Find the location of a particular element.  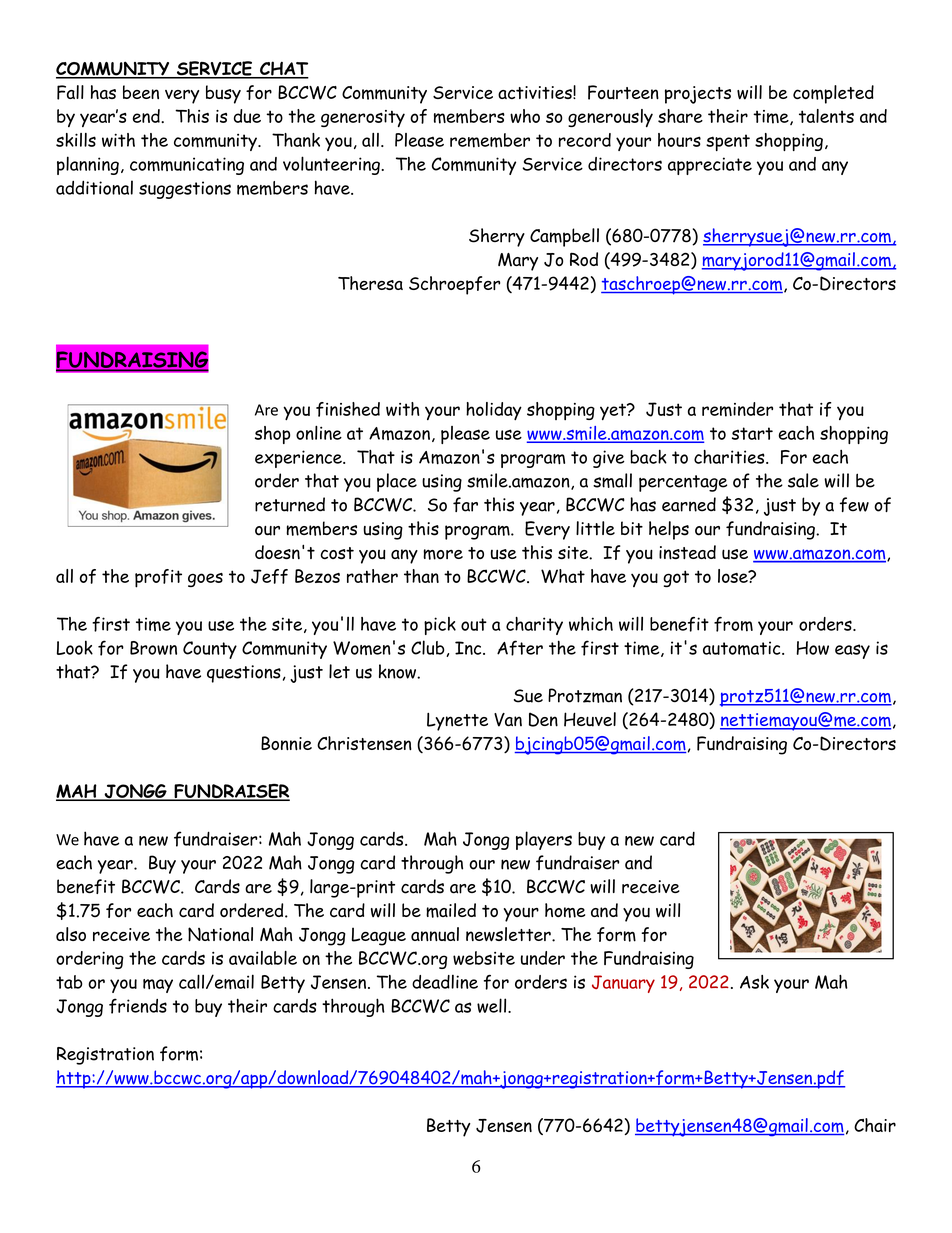

friends is located at coordinates (138, 1006).
